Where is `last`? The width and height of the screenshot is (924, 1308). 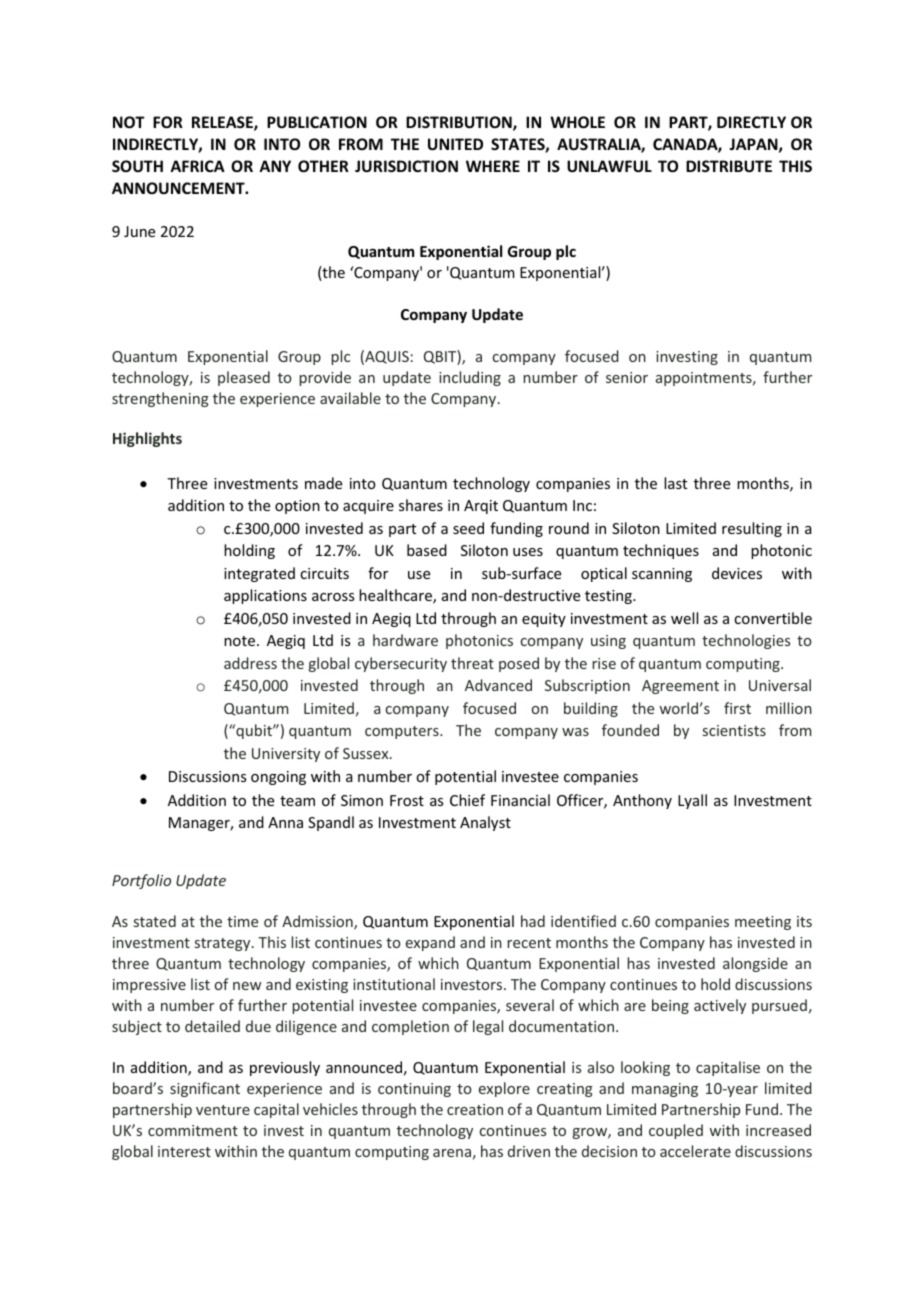
last is located at coordinates (675, 483).
